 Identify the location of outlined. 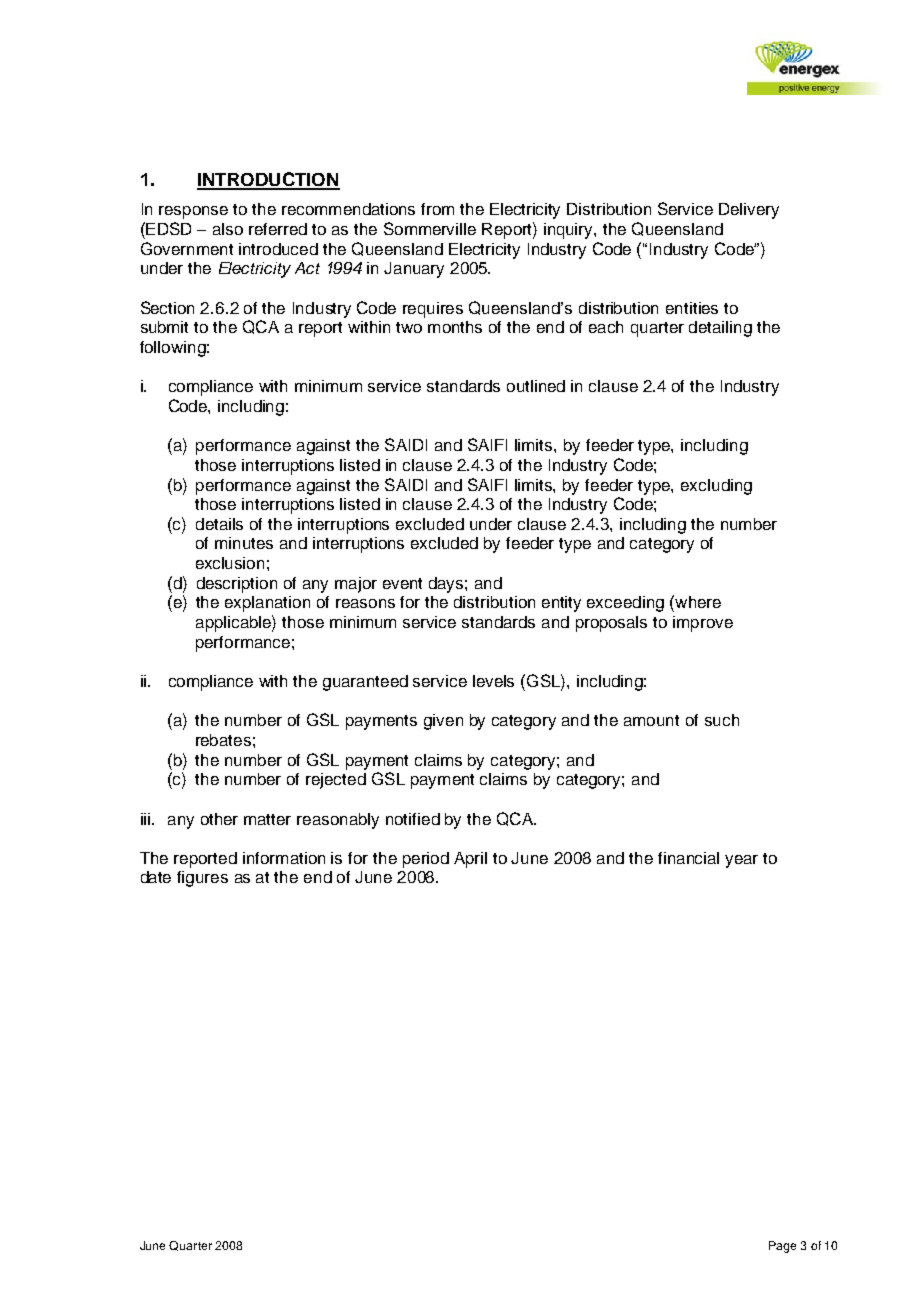
(536, 386).
